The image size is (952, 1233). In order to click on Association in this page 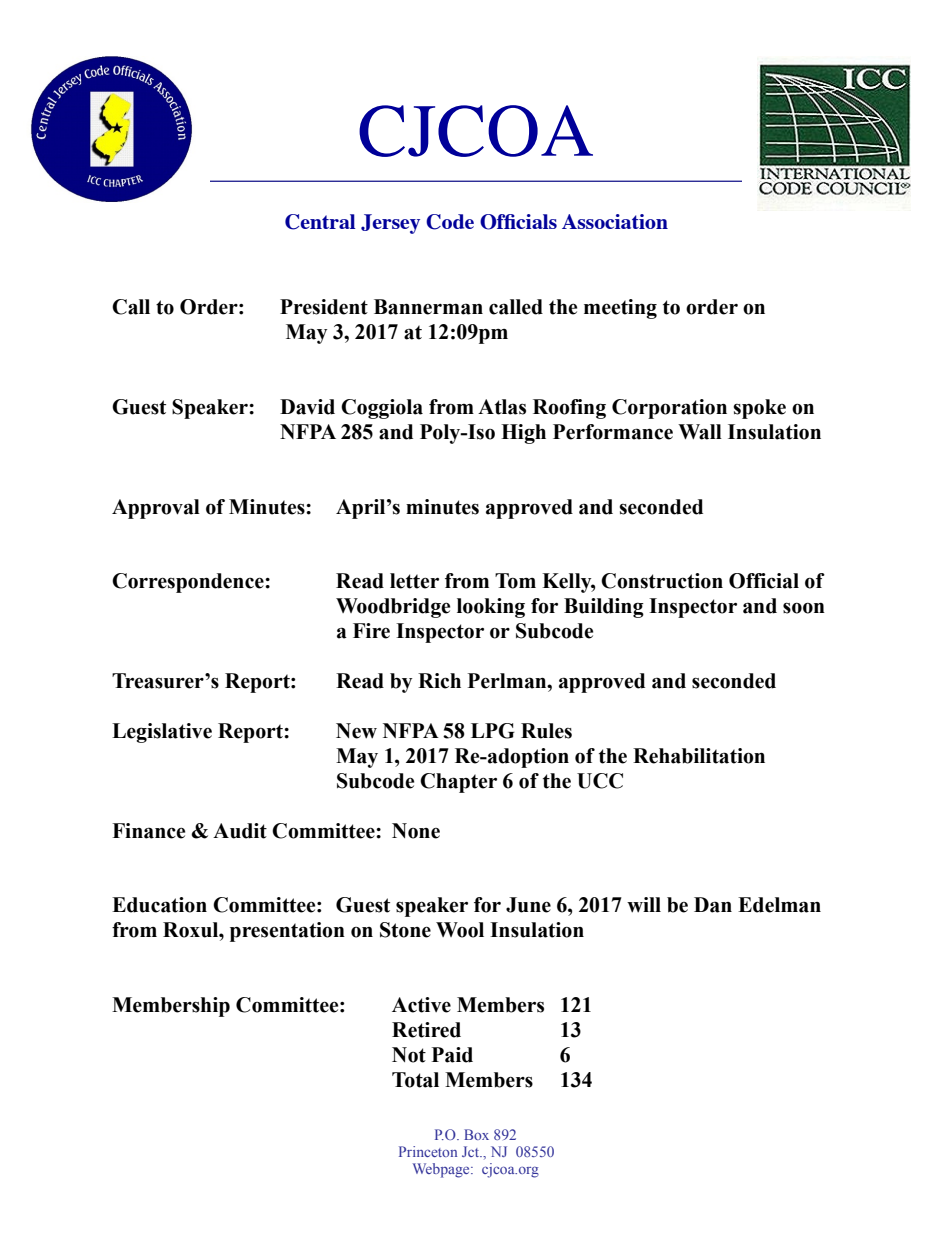, I will do `click(615, 221)`.
